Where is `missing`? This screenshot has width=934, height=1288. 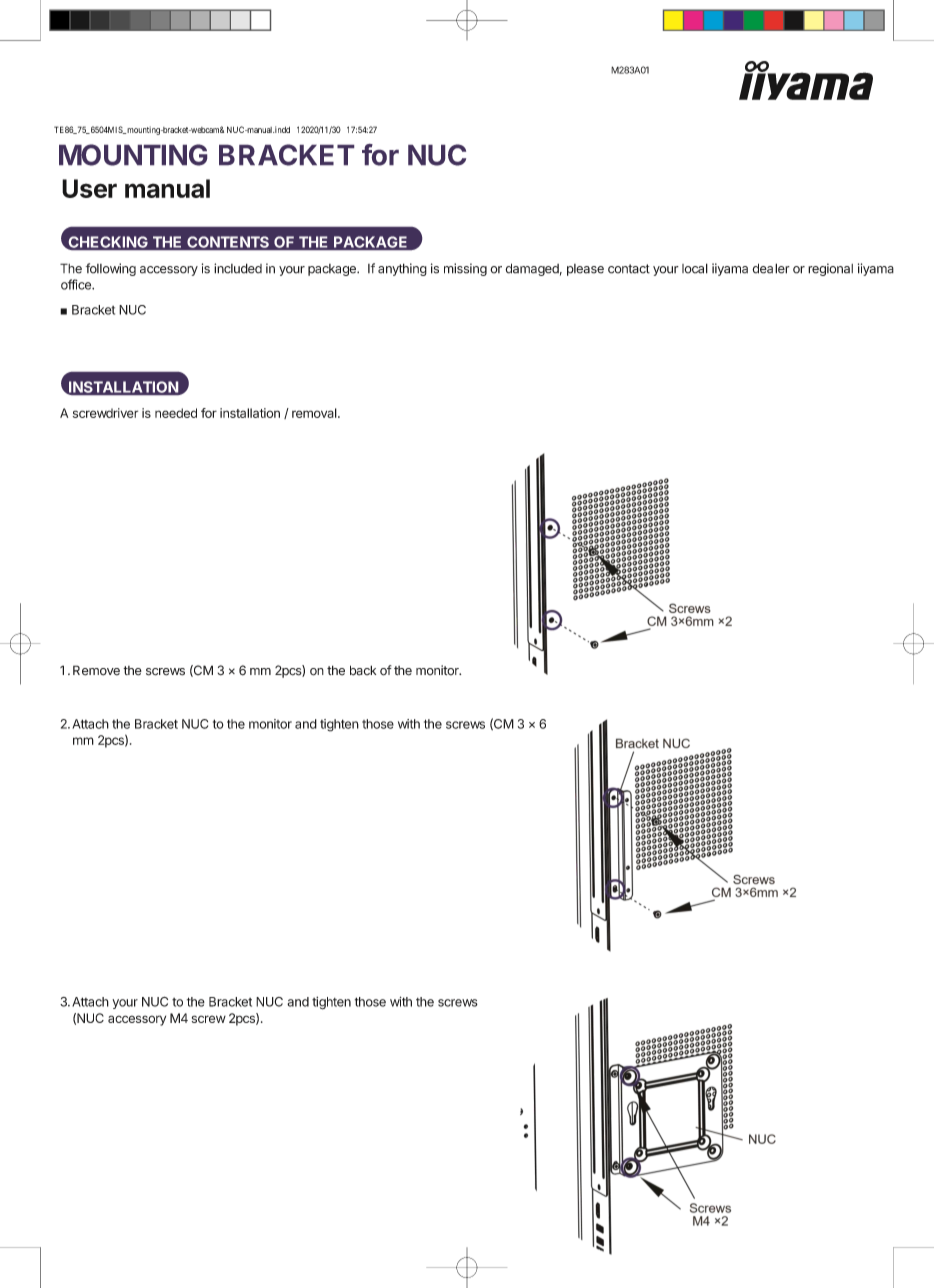
missing is located at coordinates (465, 269).
